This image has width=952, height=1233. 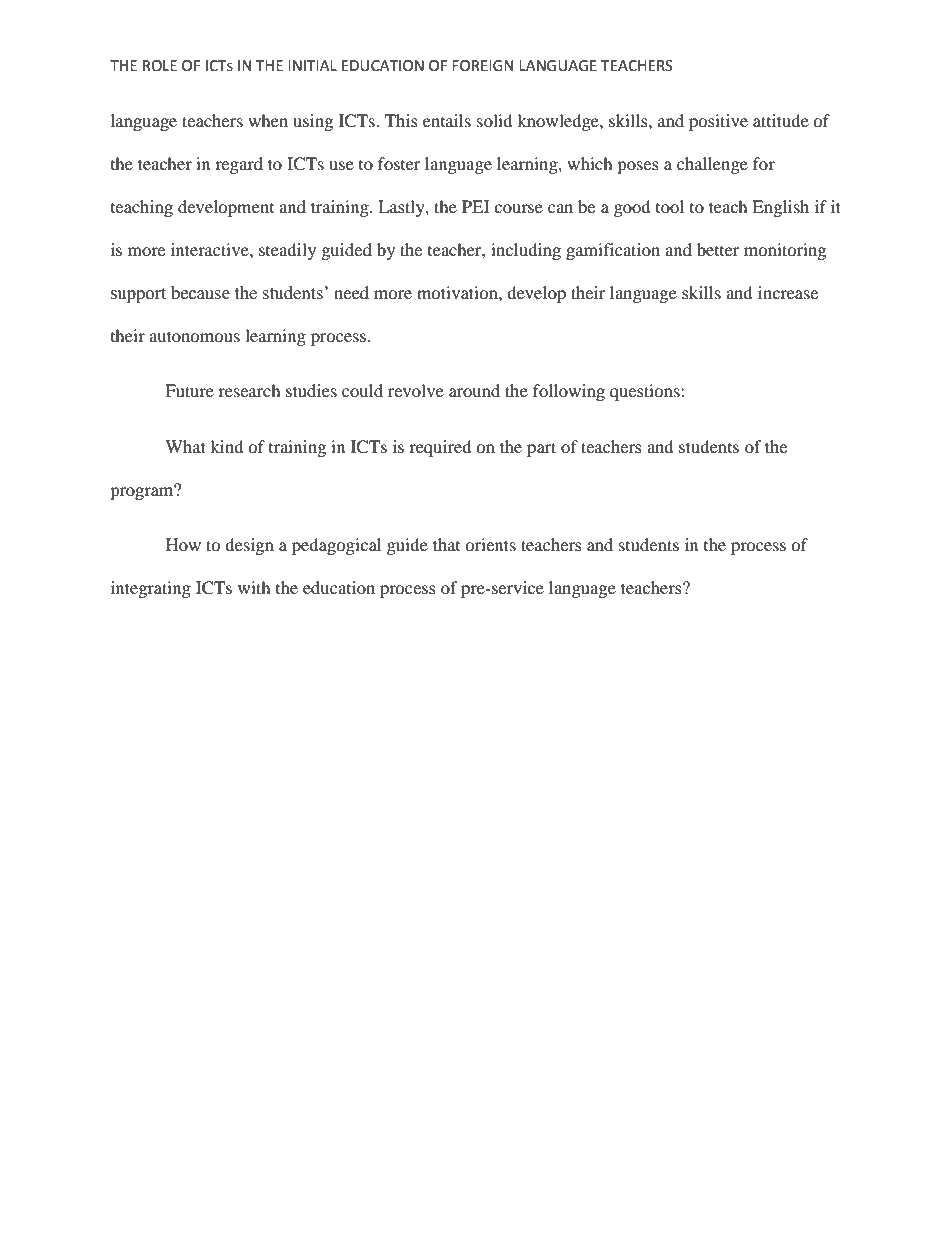 I want to click on with, so click(x=254, y=587).
